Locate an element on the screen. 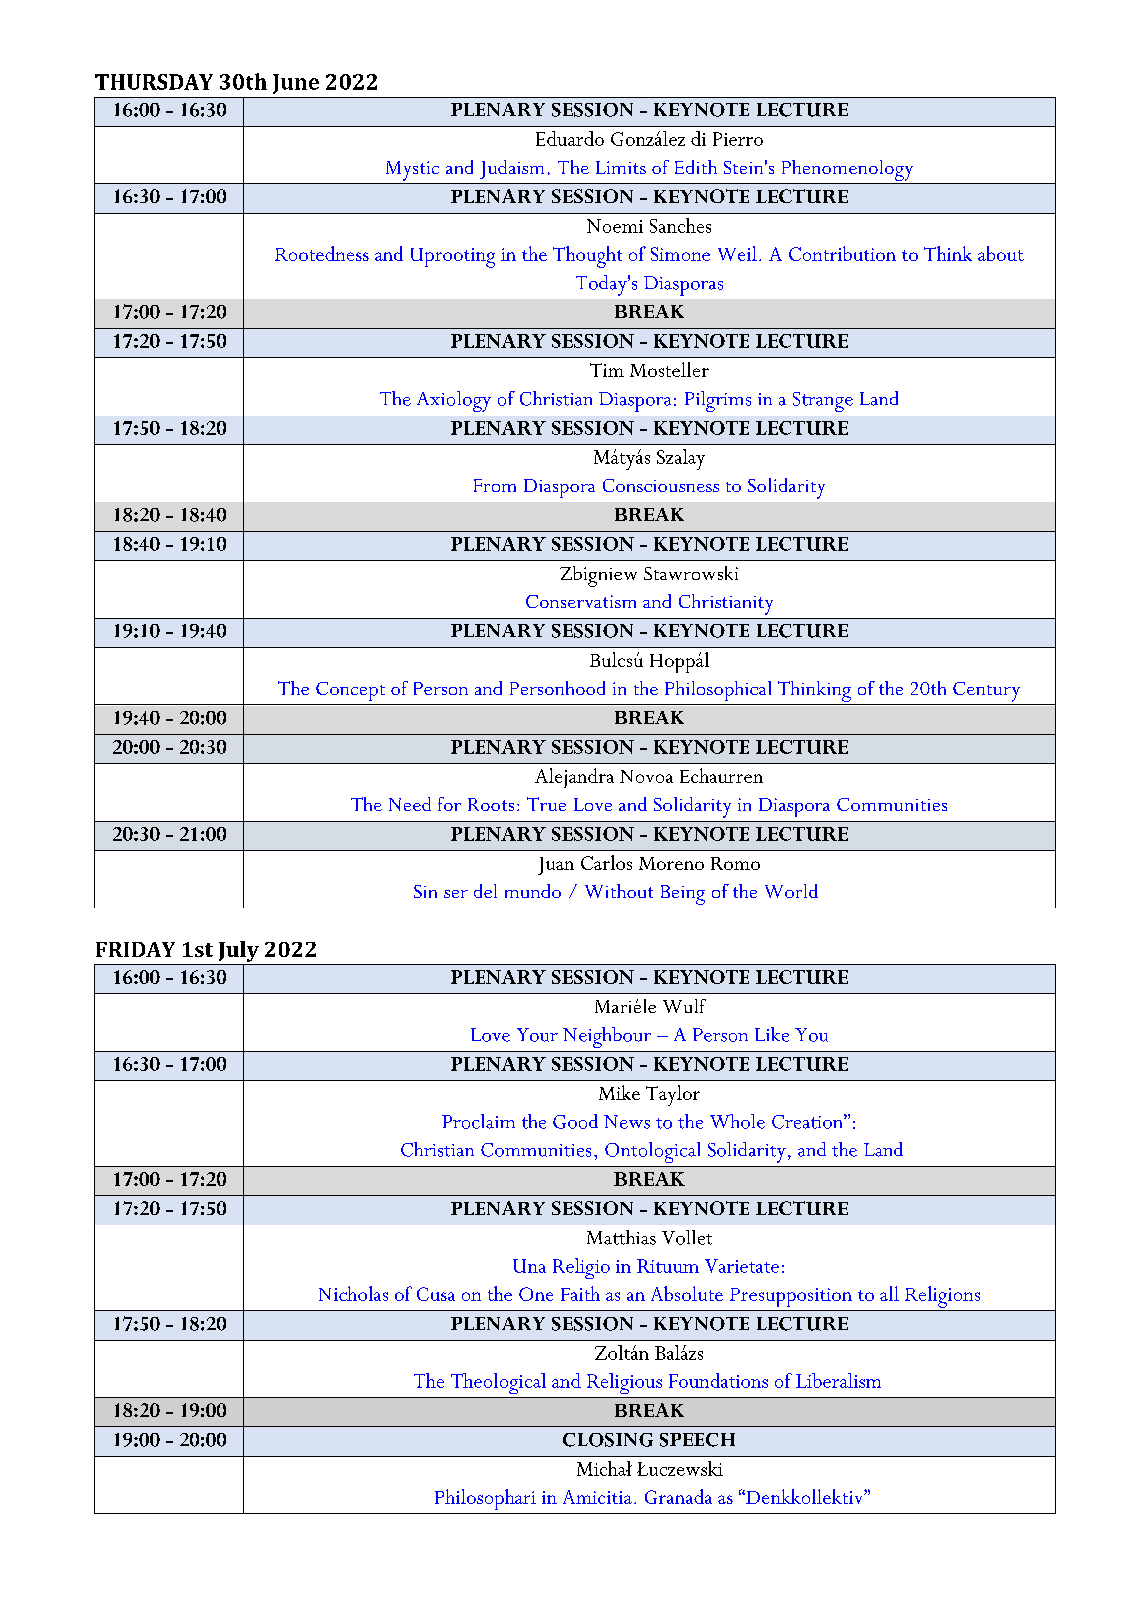 This screenshot has width=1136, height=1606. Your is located at coordinates (537, 1035).
